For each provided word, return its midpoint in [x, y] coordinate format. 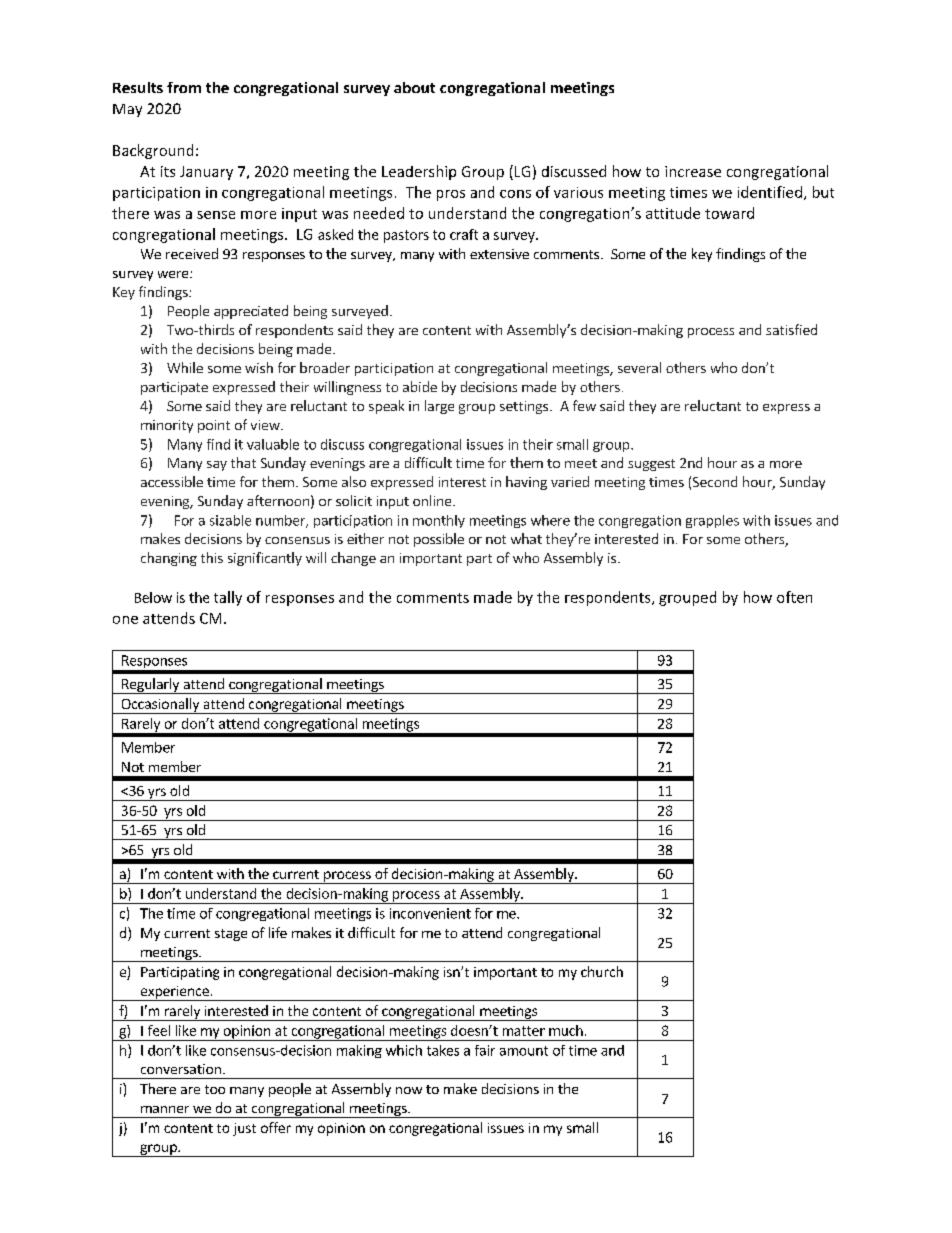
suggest [651, 465]
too [215, 1089]
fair [485, 1050]
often [794, 597]
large [439, 407]
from [184, 87]
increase [693, 171]
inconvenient [430, 913]
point [214, 426]
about [414, 87]
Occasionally [160, 706]
